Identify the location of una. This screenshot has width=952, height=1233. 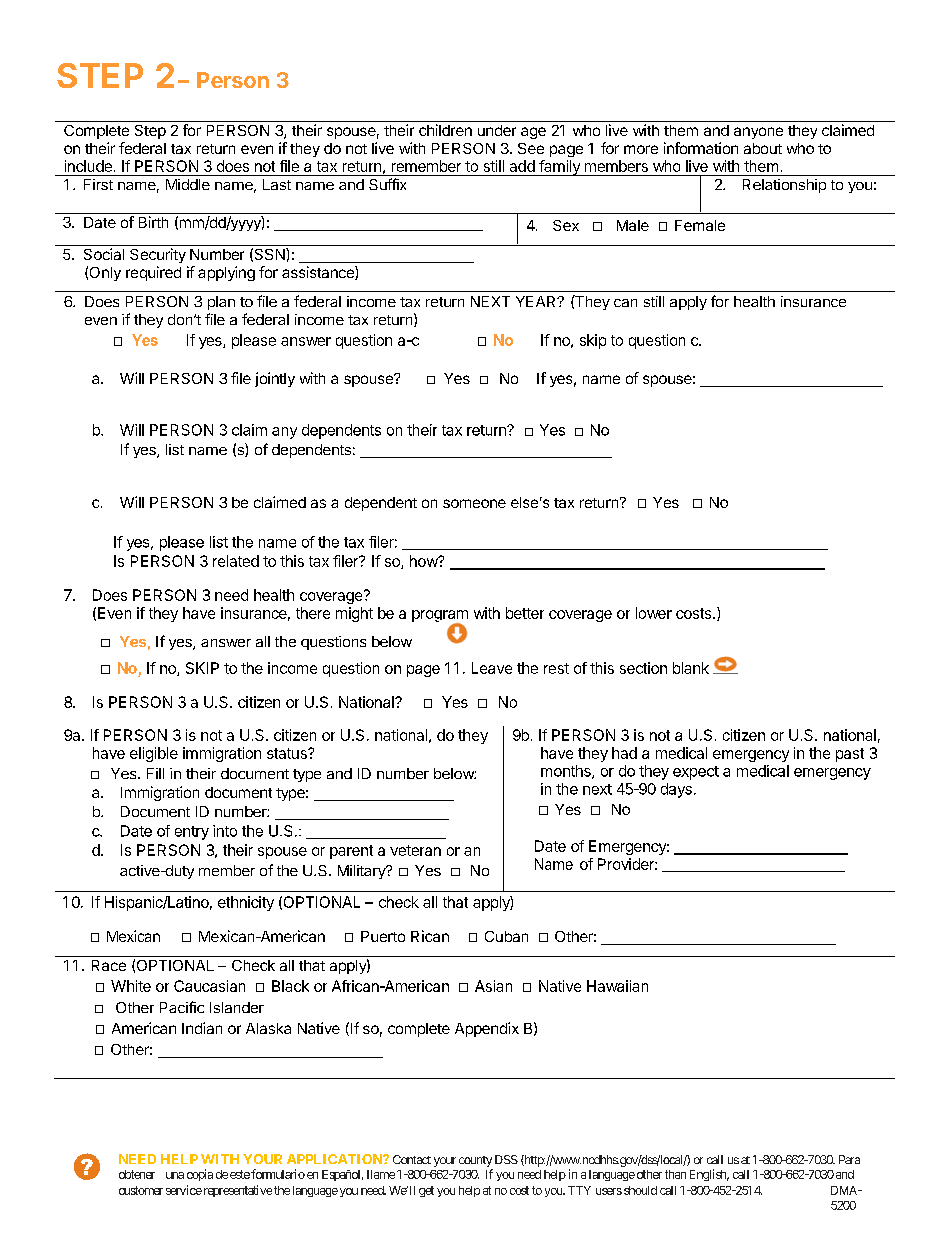
(175, 1175).
